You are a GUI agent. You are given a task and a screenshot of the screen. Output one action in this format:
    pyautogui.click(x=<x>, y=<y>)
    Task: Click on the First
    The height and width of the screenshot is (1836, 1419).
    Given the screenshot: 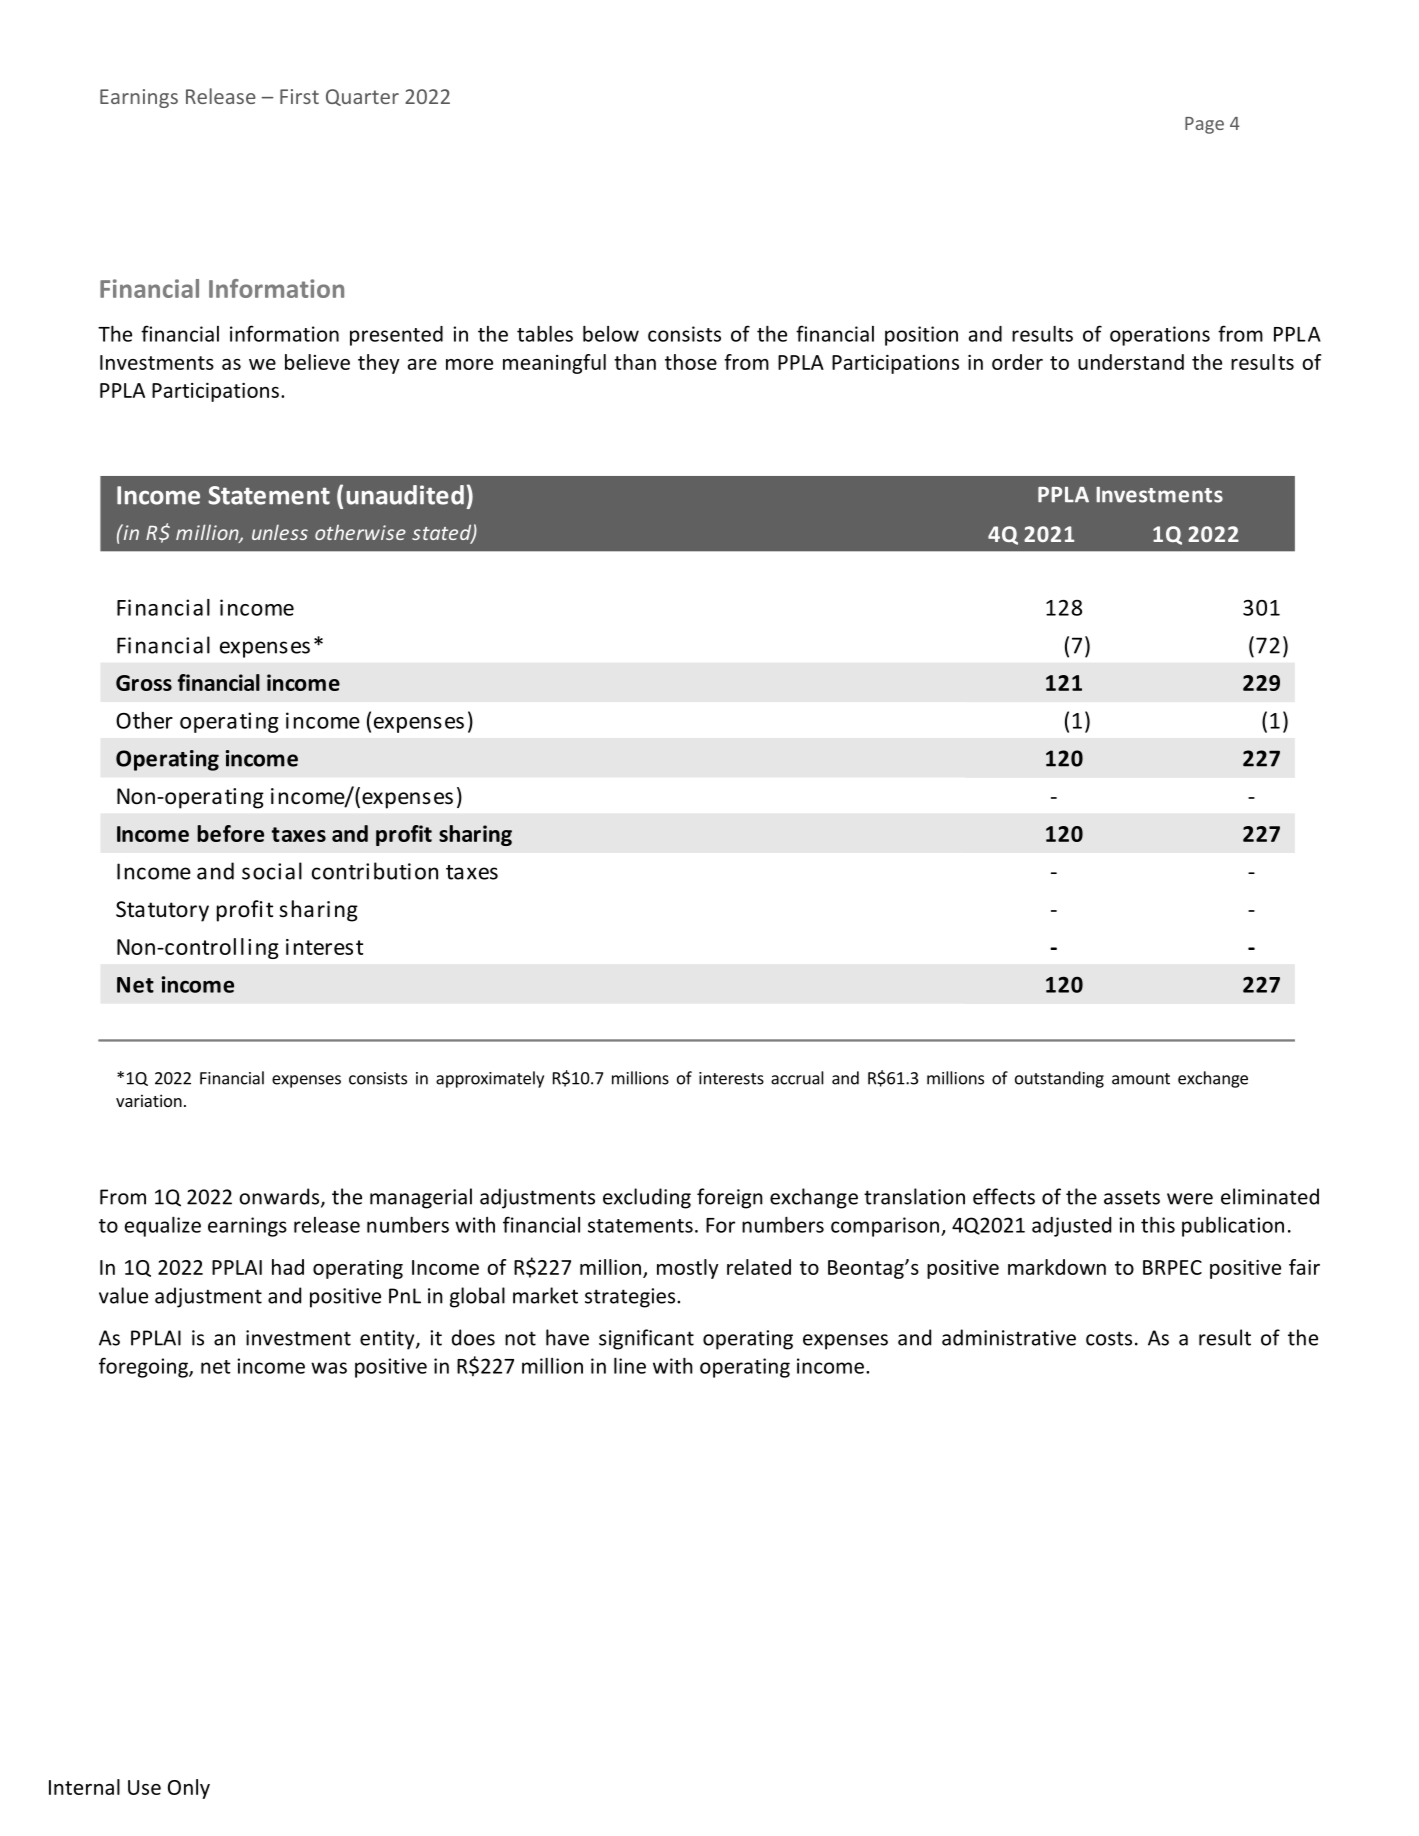 What is the action you would take?
    pyautogui.click(x=299, y=96)
